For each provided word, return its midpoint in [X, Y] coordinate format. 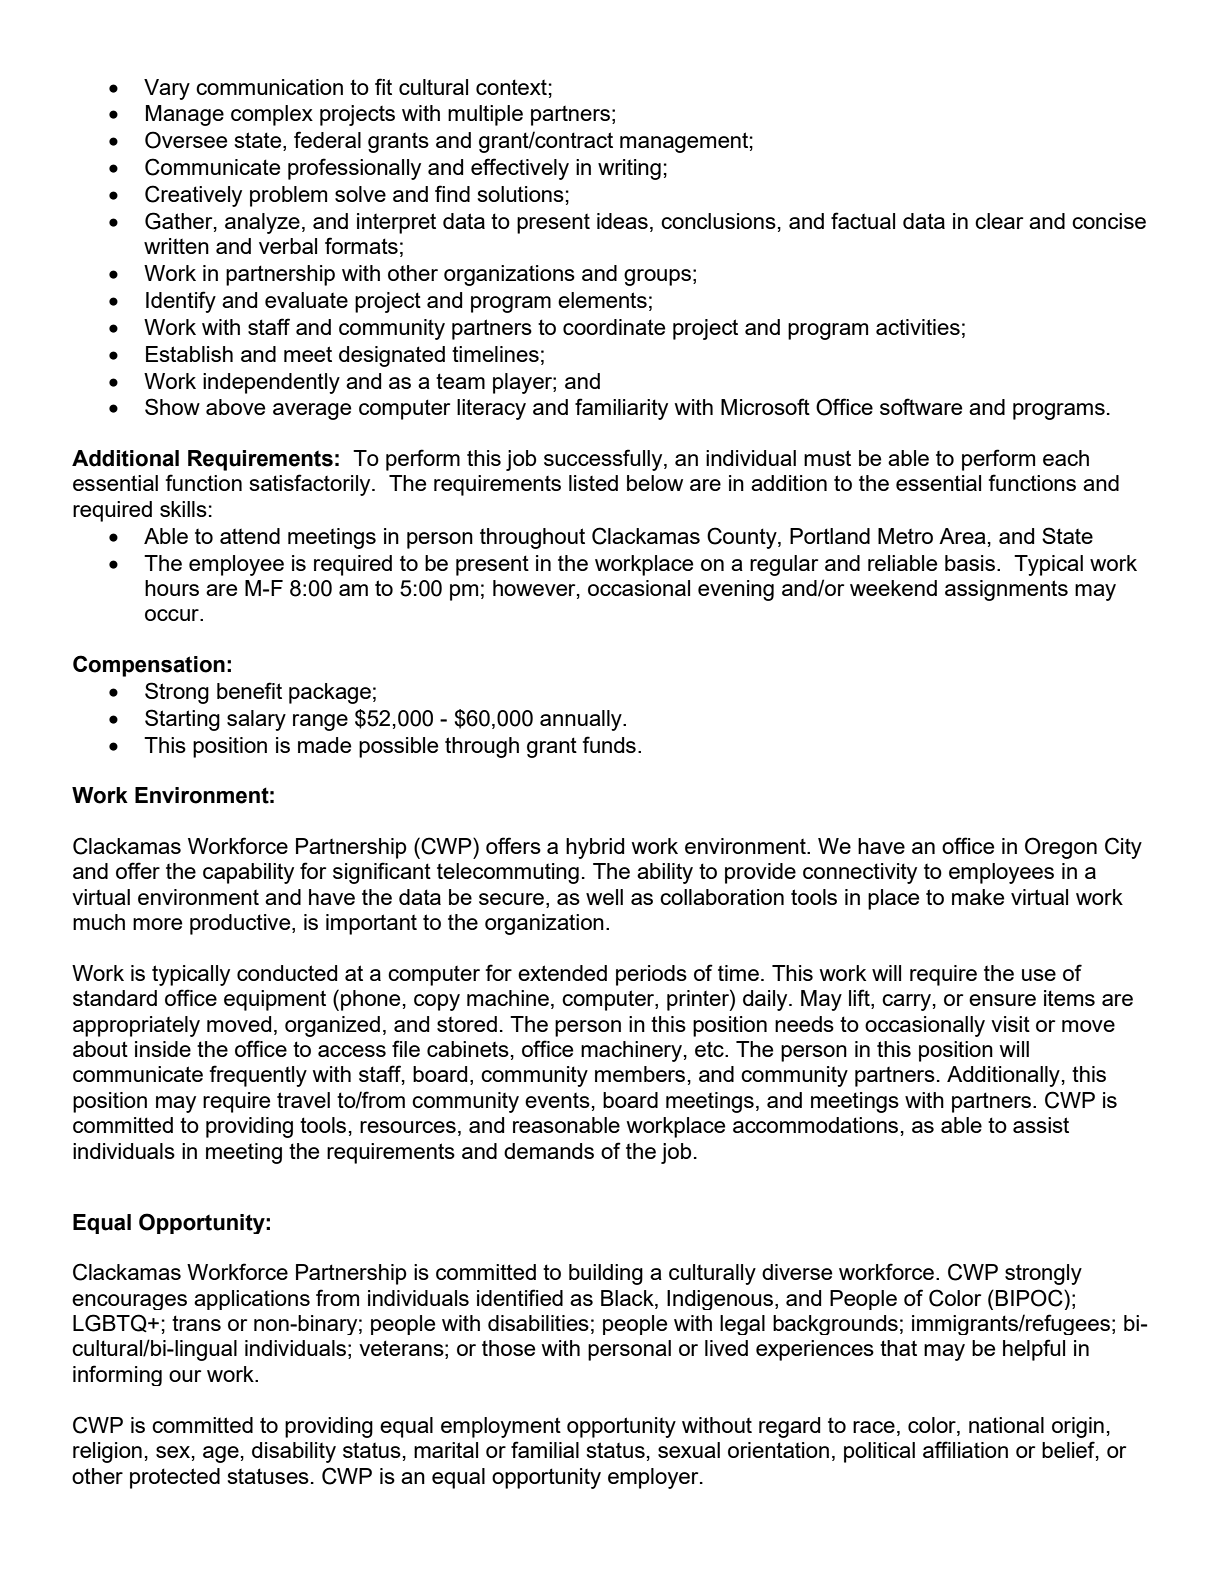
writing [629, 169]
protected [175, 1478]
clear [999, 221]
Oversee [186, 140]
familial [545, 1449]
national [1006, 1425]
